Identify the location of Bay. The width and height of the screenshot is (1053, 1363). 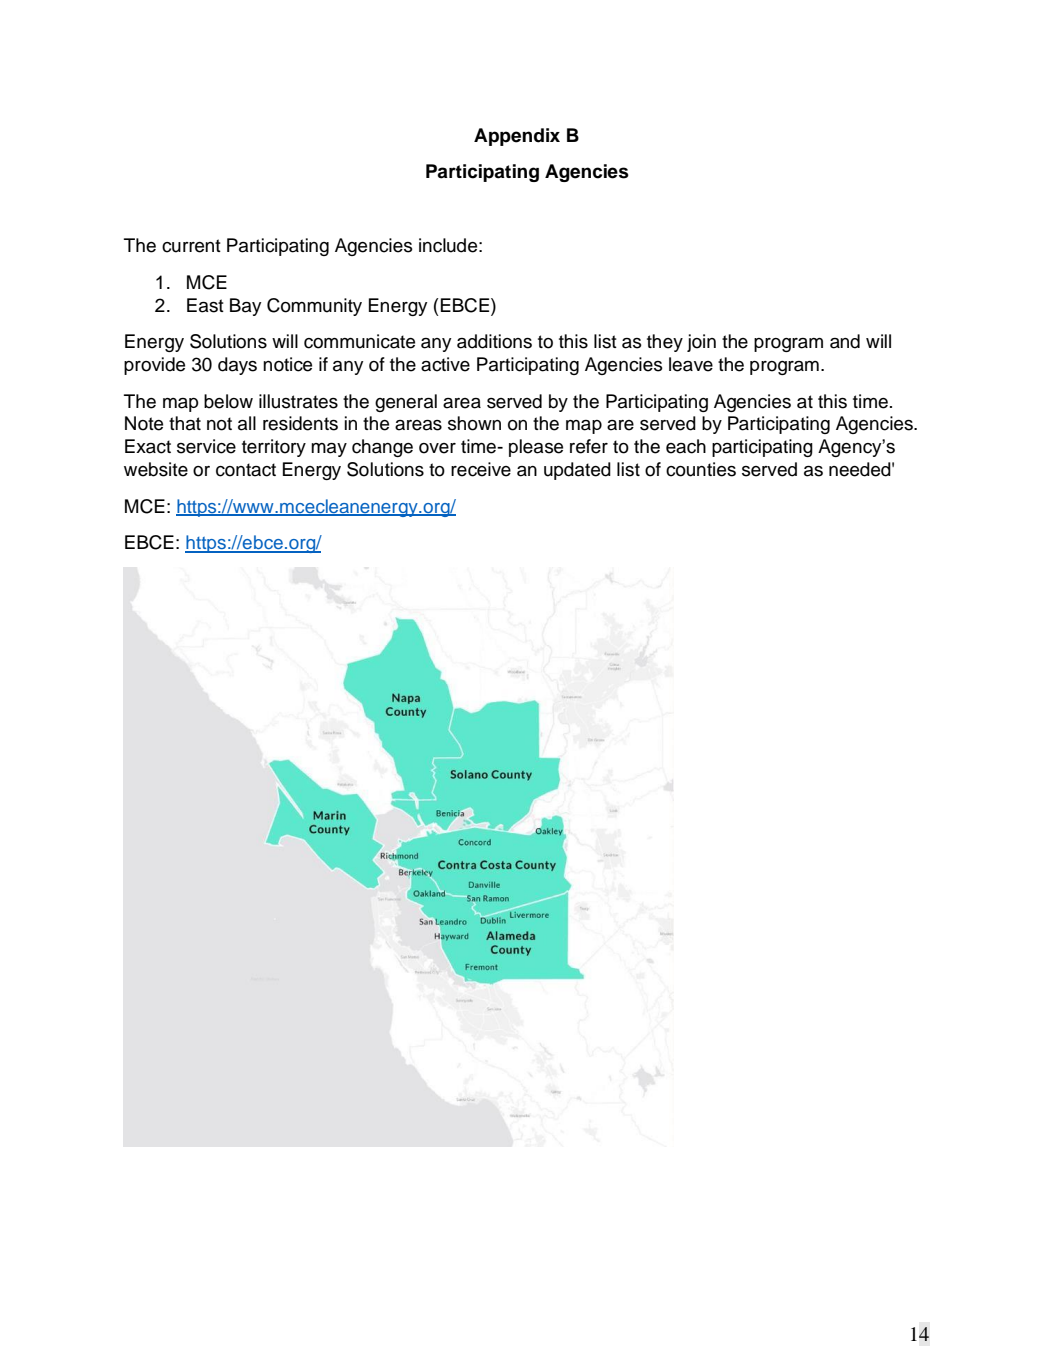
(245, 307).
